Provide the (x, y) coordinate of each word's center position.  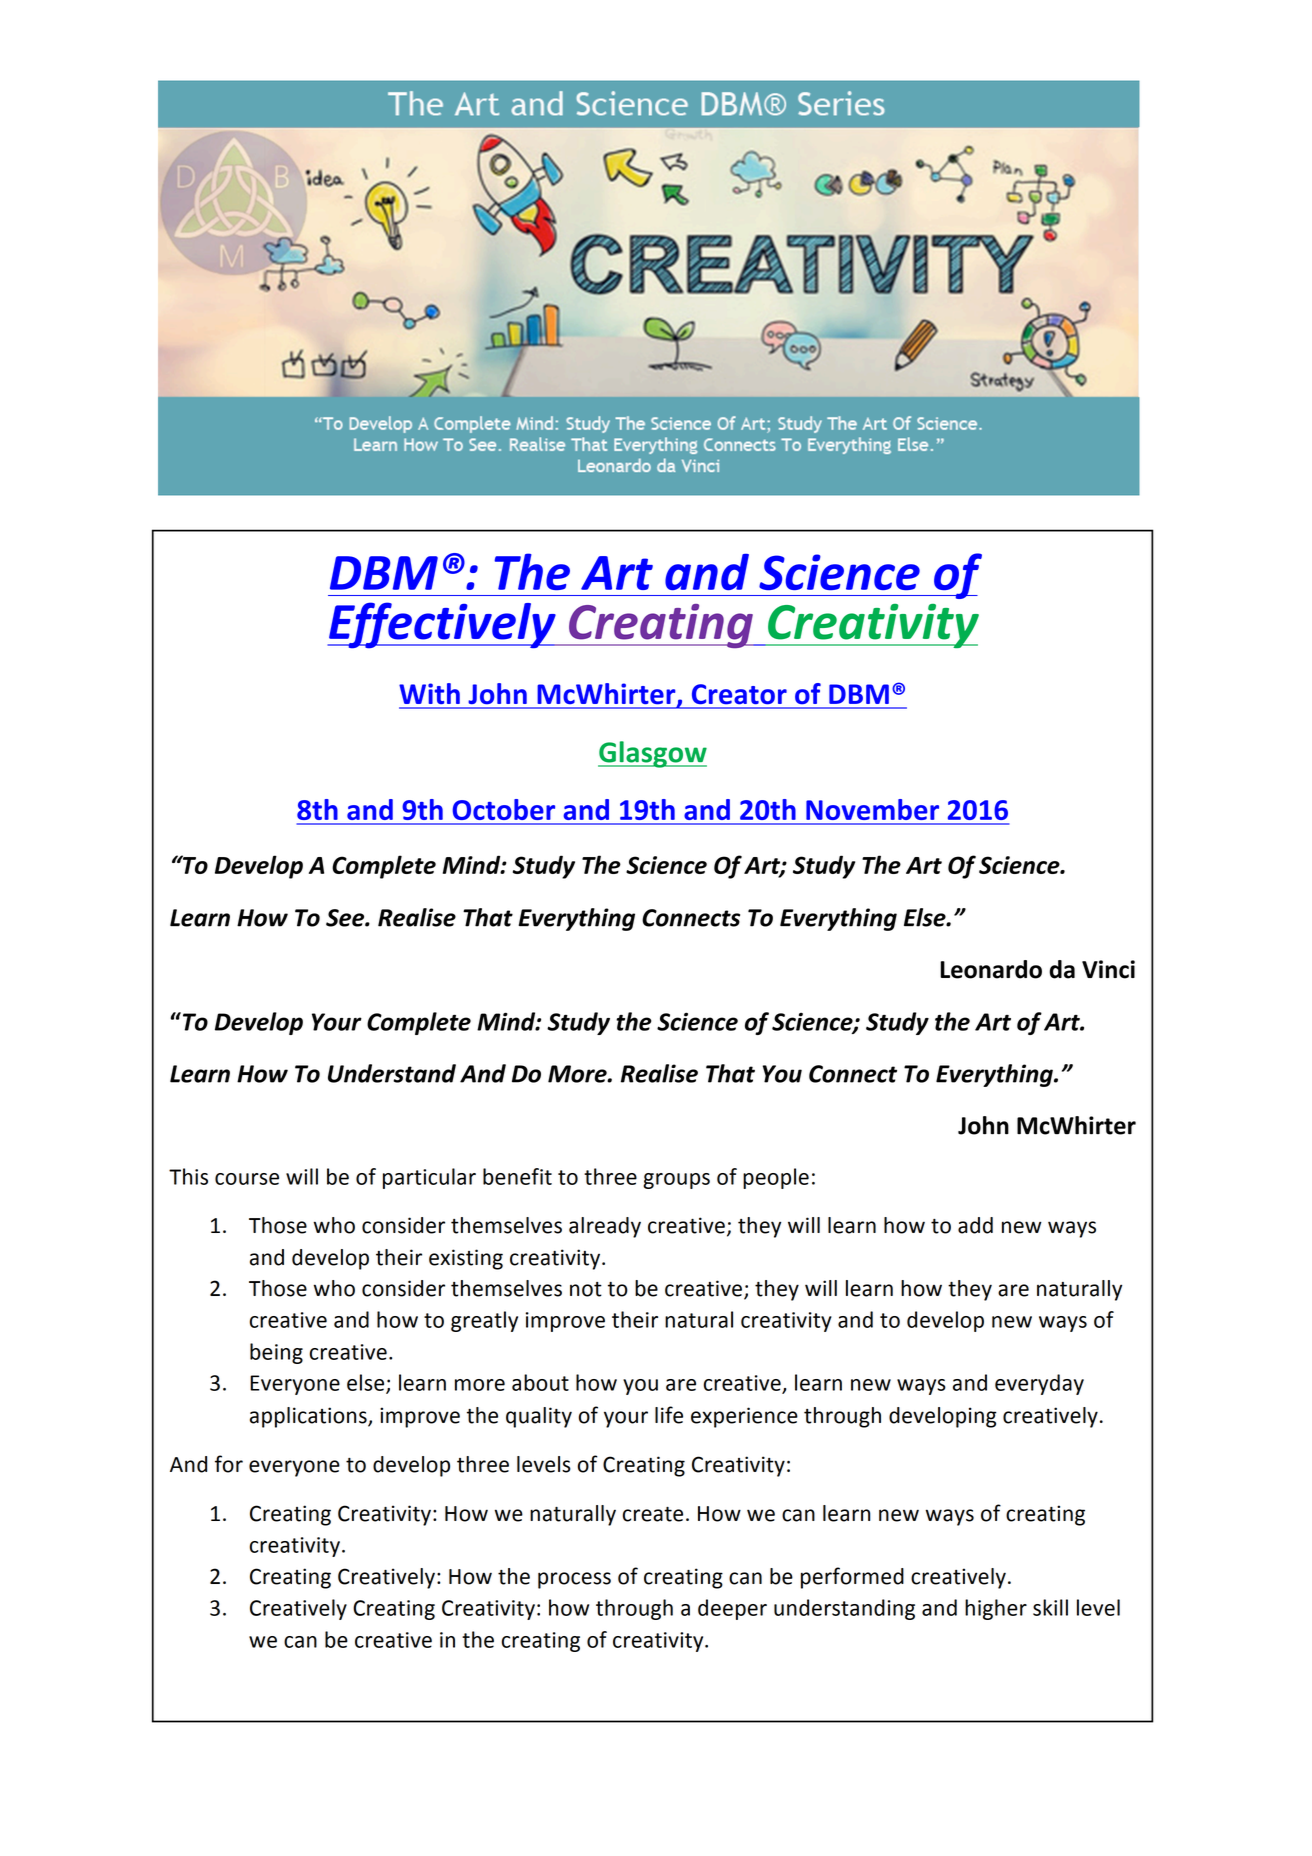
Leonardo (991, 969)
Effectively (442, 625)
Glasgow (652, 754)
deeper (732, 1609)
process (574, 1580)
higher (996, 1609)
